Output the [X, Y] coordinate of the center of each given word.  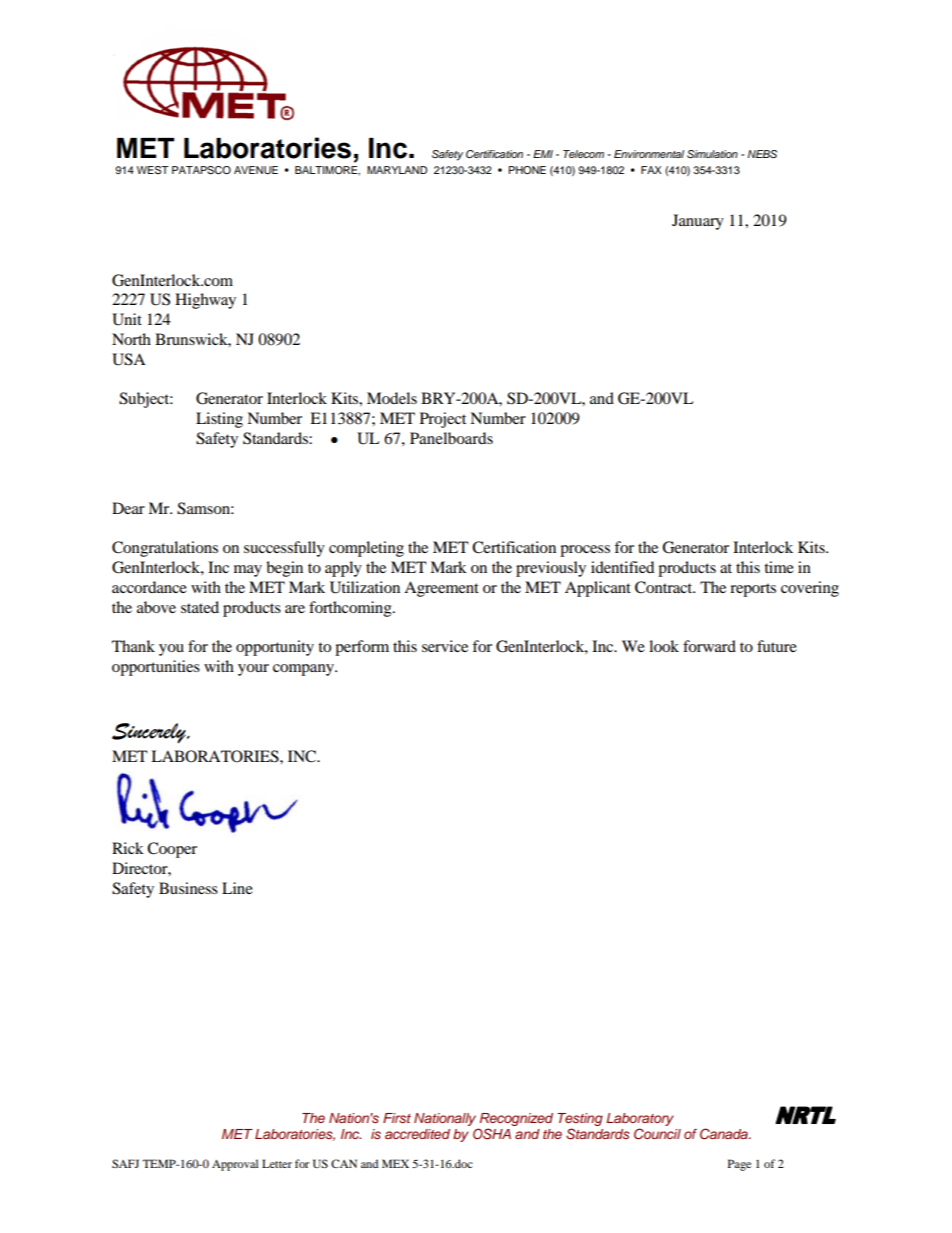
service [445, 646]
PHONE [527, 170]
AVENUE [256, 170]
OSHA [492, 1134]
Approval [235, 1165]
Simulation [712, 154]
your [253, 670]
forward [709, 646]
